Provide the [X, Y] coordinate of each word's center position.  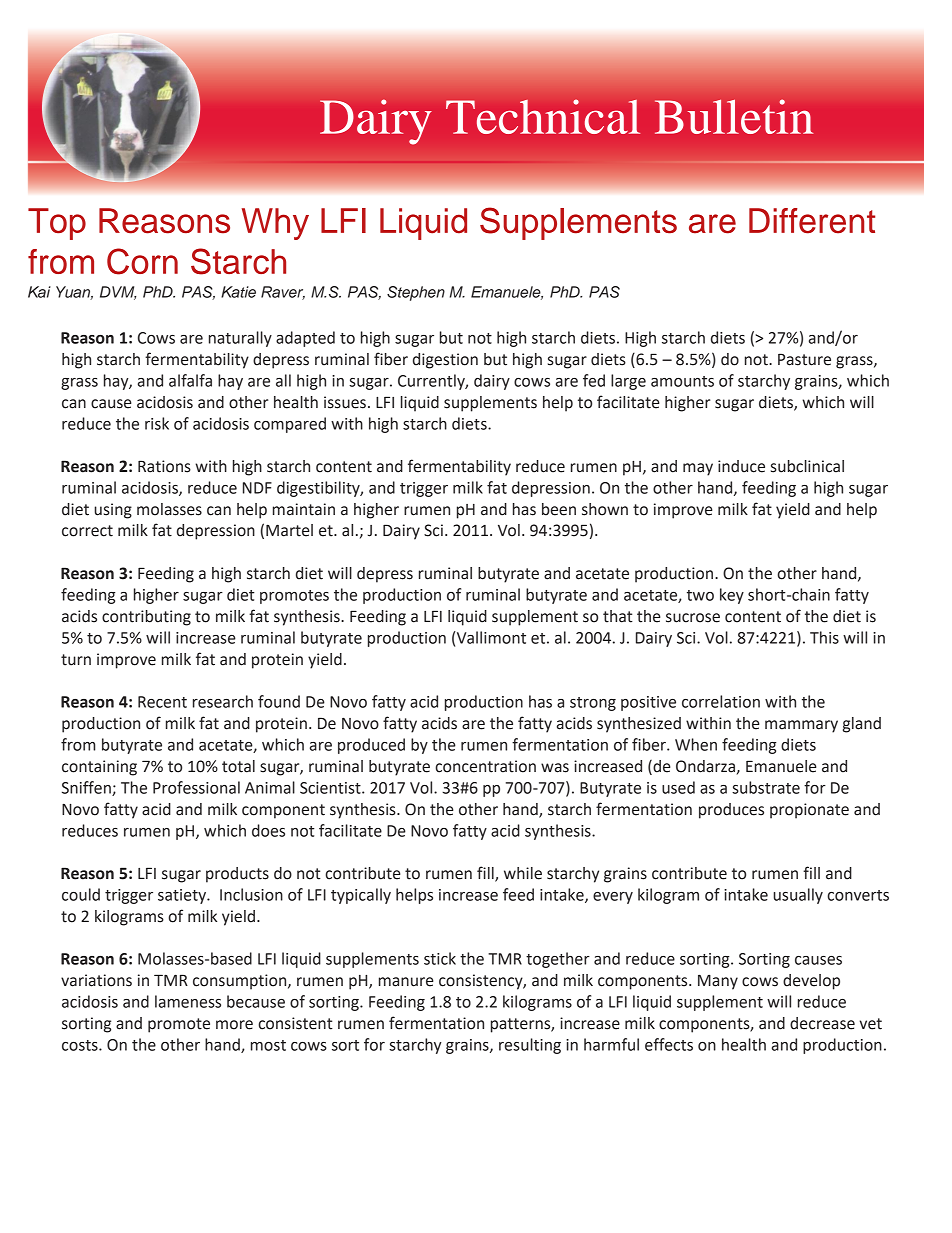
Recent [162, 702]
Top [57, 224]
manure [406, 982]
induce [741, 466]
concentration [486, 766]
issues [345, 402]
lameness [188, 1001]
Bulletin [734, 116]
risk [157, 423]
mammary [801, 726]
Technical [543, 116]
